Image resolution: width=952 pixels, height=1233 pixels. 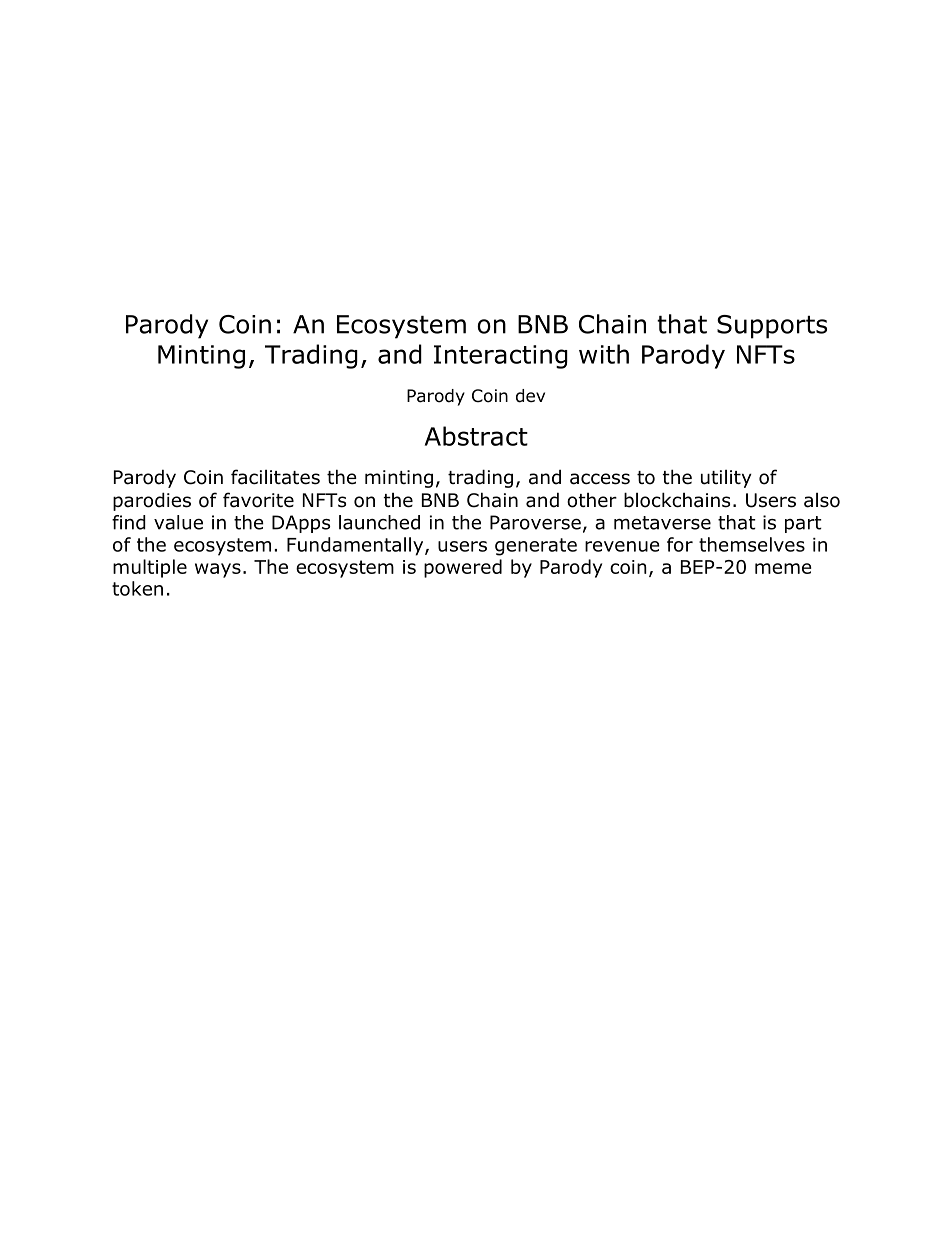 What do you see at coordinates (218, 570) in the screenshot?
I see `ways` at bounding box center [218, 570].
